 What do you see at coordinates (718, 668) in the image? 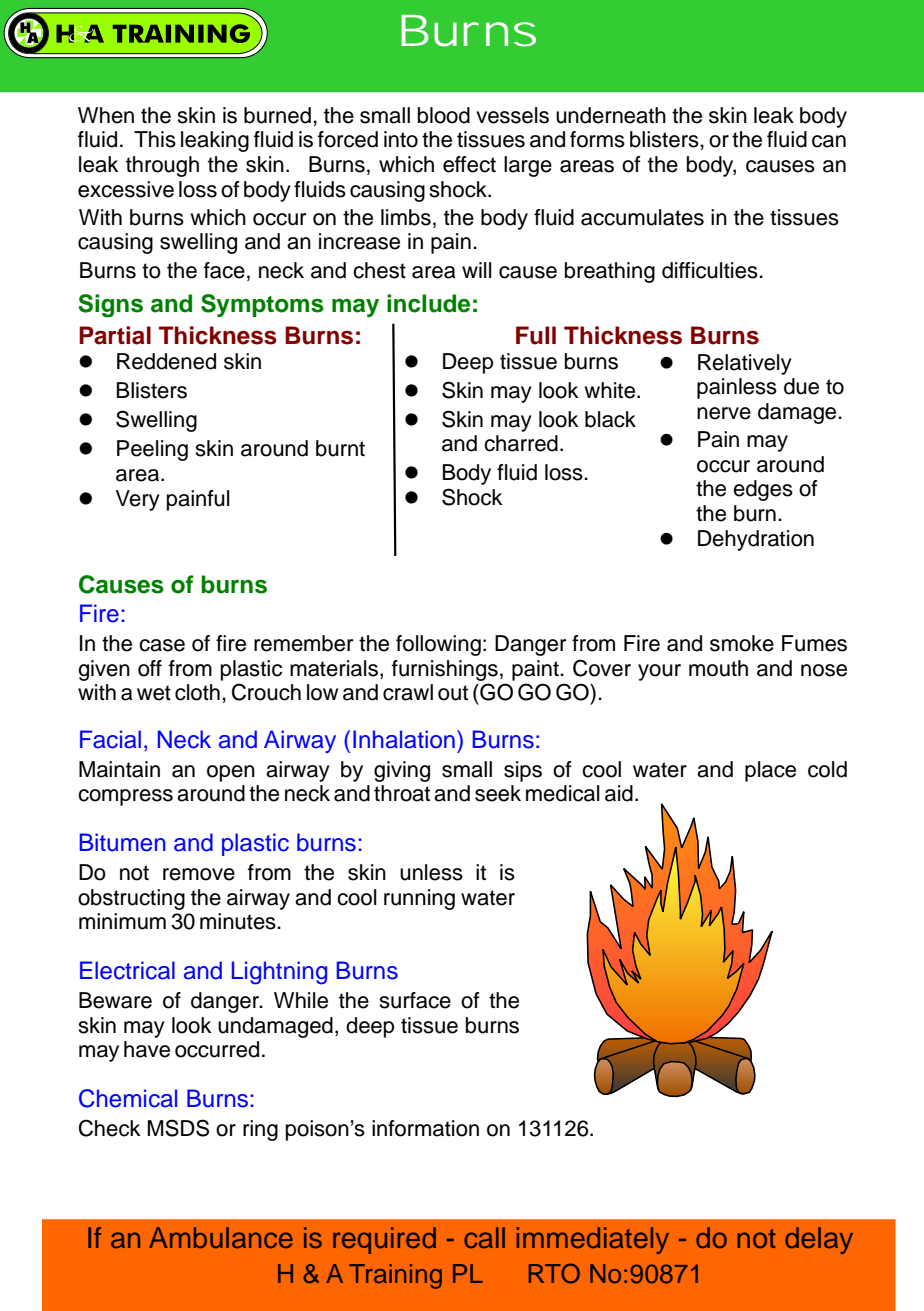
I see `mouth` at bounding box center [718, 668].
